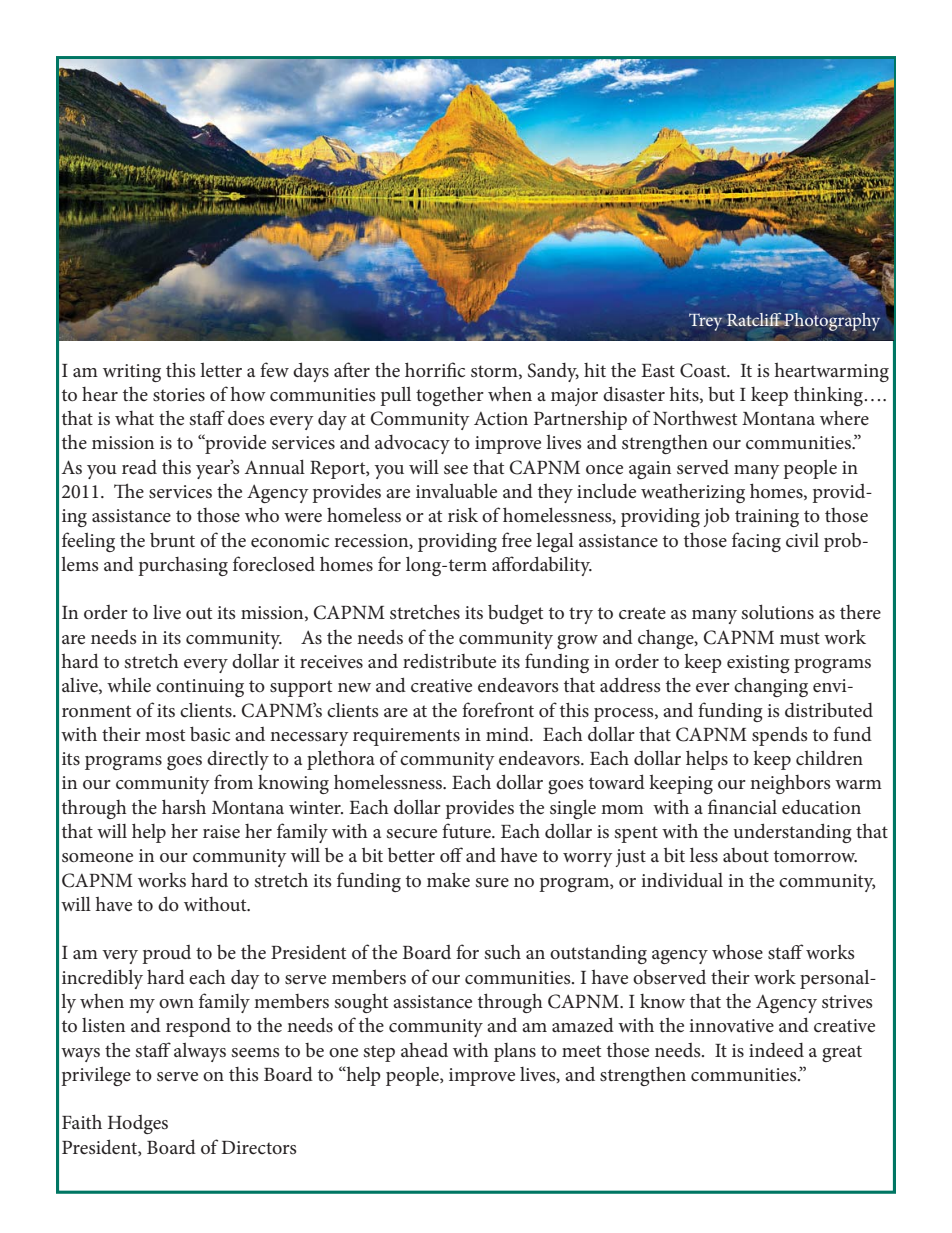 This image has height=1233, width=952. What do you see at coordinates (221, 832) in the image?
I see `raise` at bounding box center [221, 832].
